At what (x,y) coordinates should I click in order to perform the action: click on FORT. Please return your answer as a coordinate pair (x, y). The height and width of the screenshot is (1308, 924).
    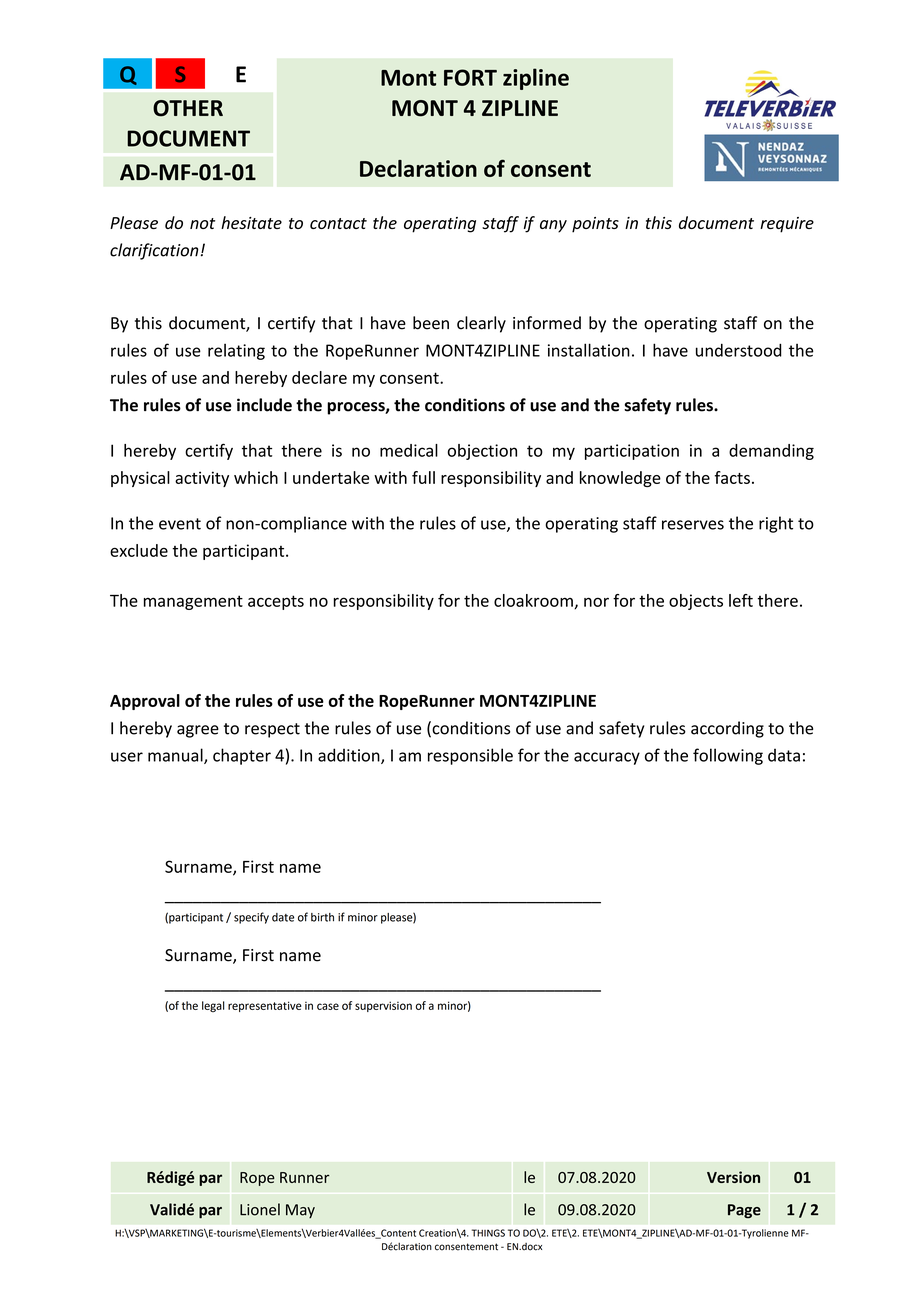
    Looking at the image, I should click on (470, 77).
